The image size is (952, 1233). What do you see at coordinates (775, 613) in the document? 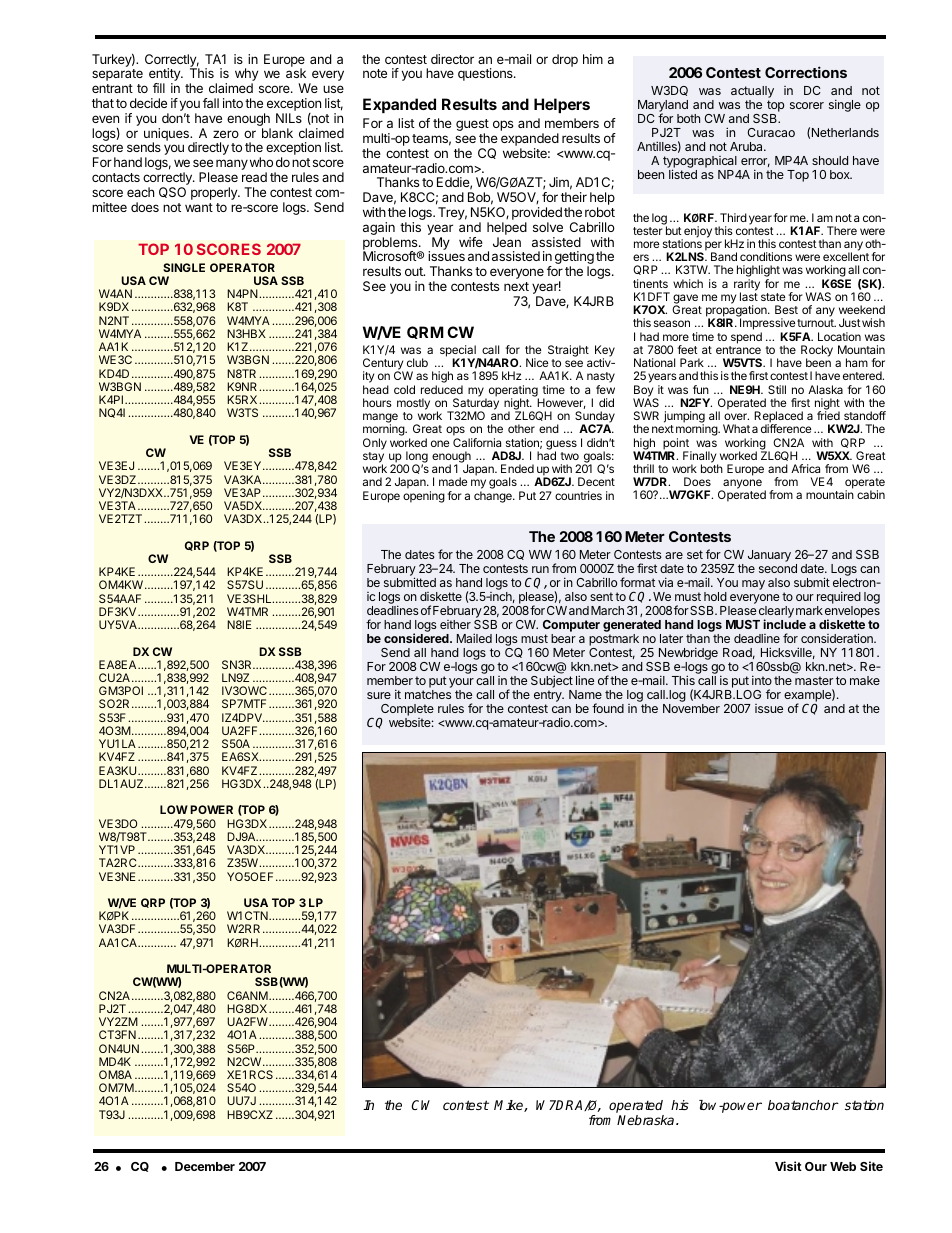
I see `clearly` at bounding box center [775, 613].
